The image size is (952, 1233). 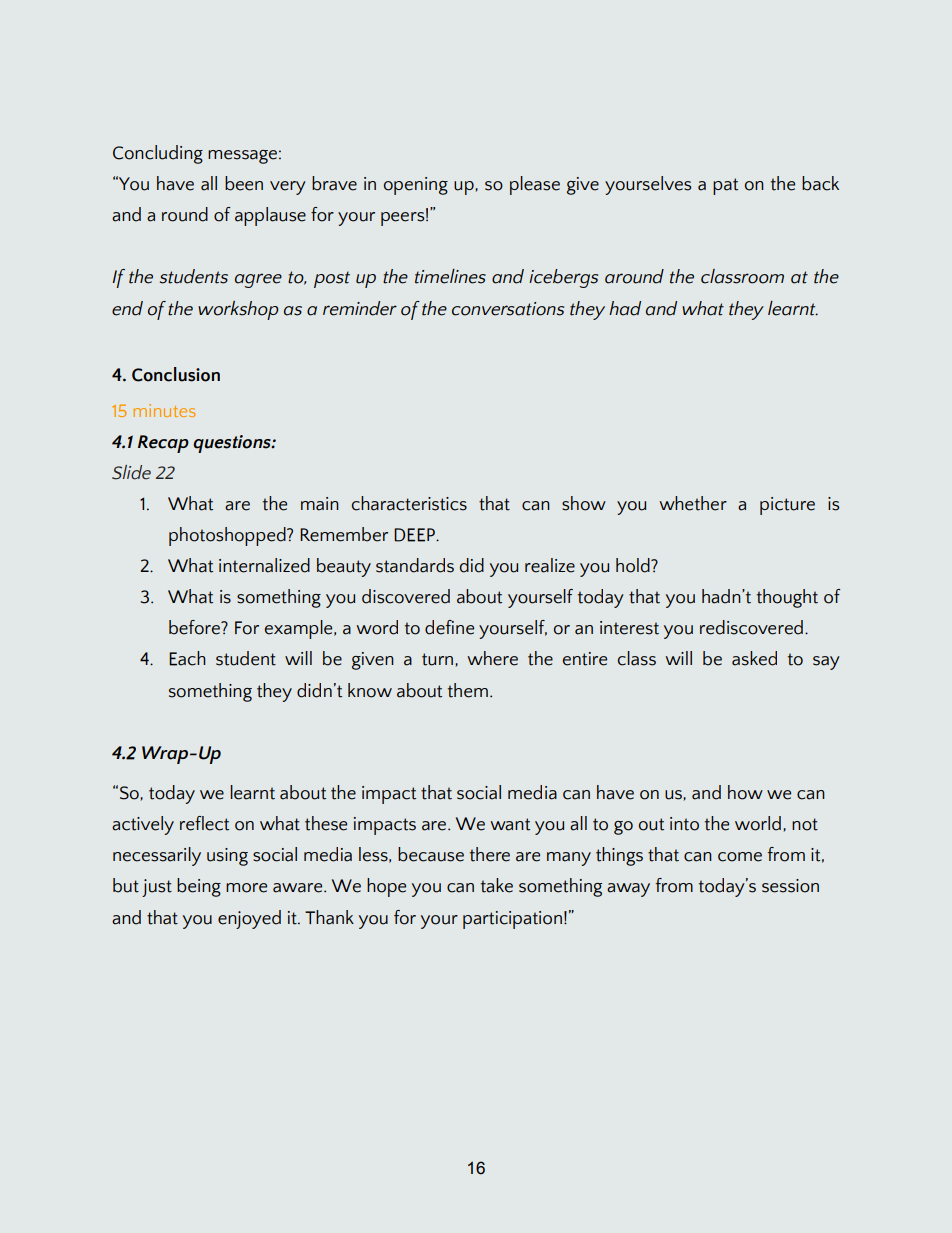 I want to click on conversations, so click(x=508, y=309).
